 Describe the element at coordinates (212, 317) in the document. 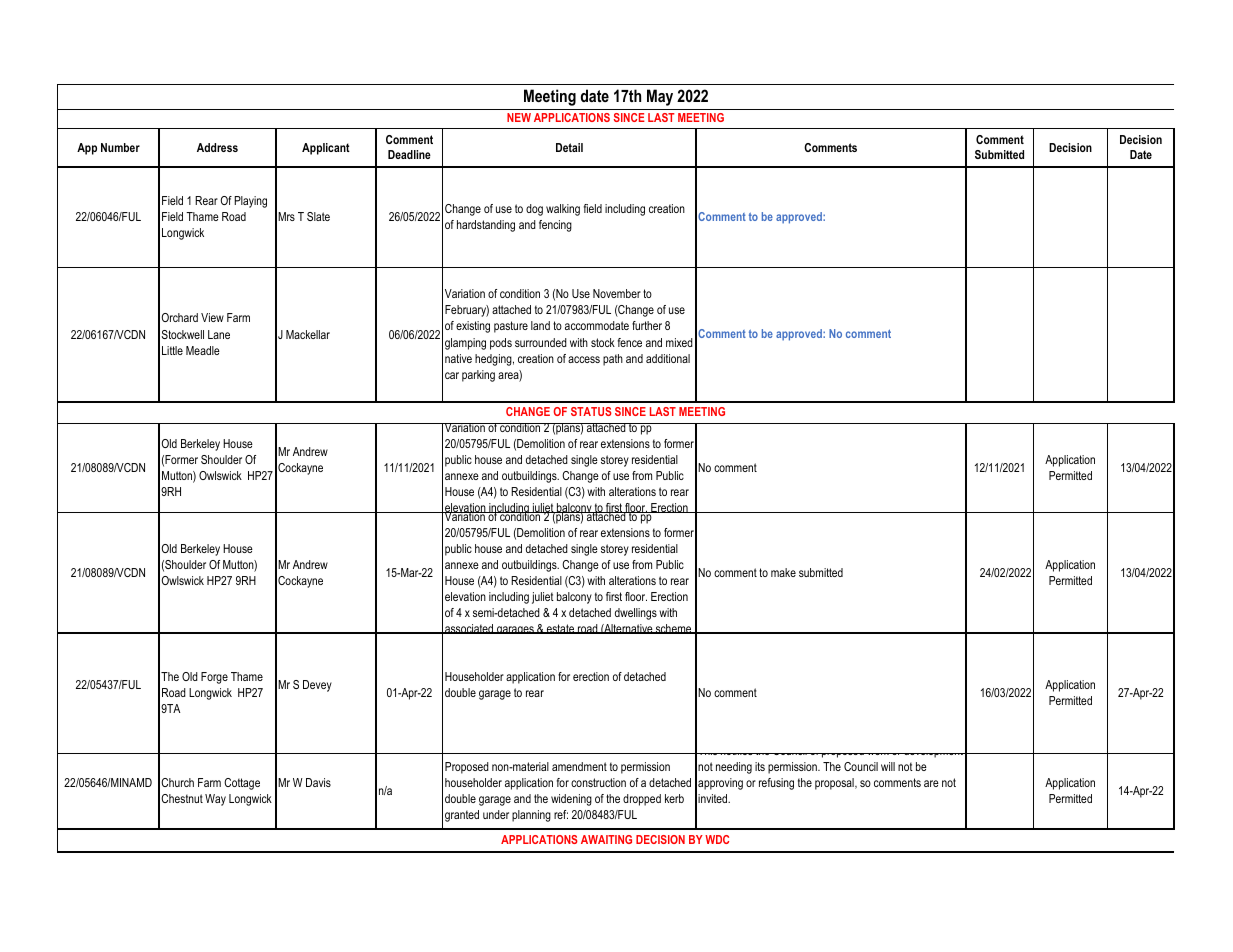

I see `View` at that location.
